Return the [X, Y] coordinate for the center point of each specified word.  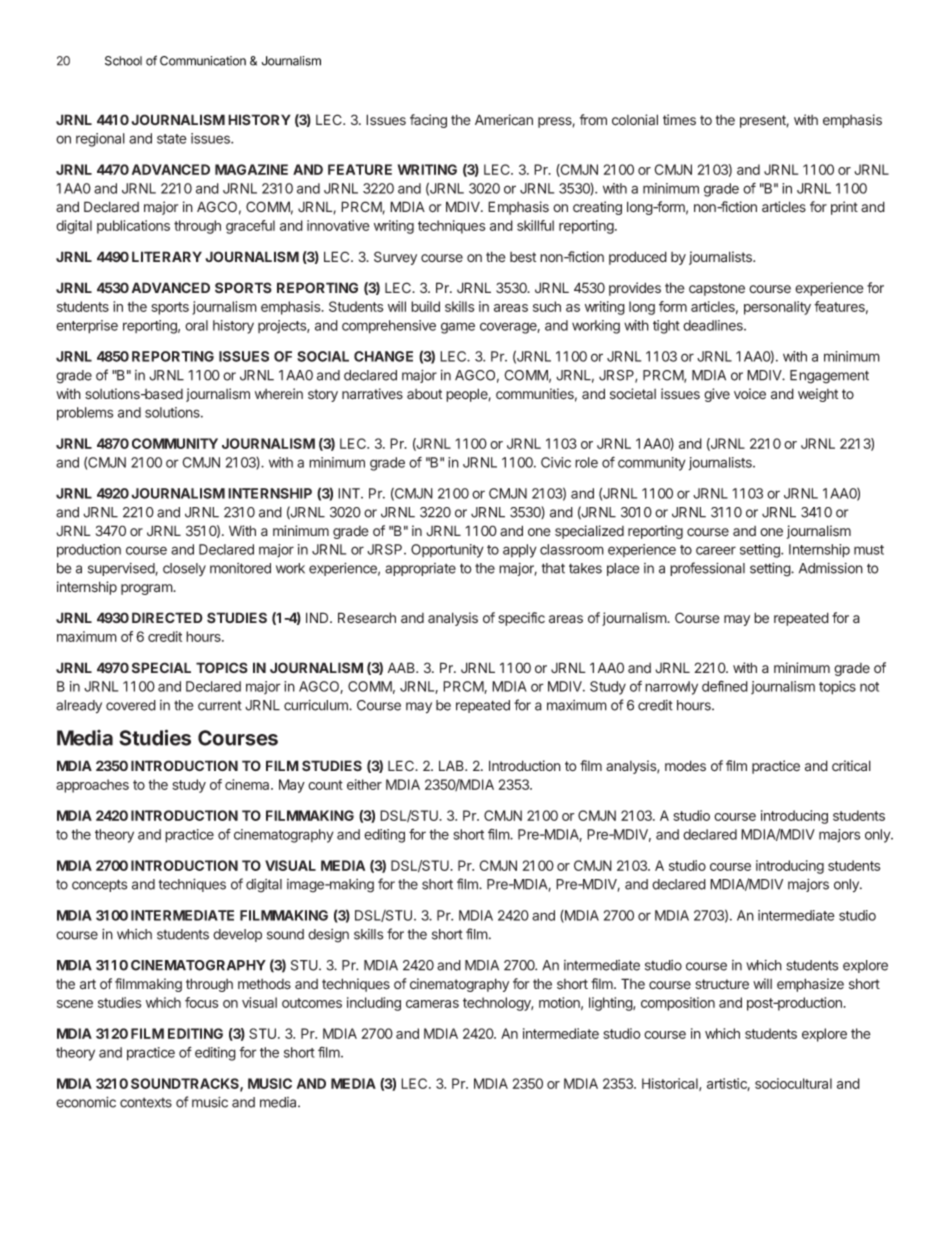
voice [750, 393]
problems [85, 414]
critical [851, 766]
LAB [452, 765]
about [424, 394]
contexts [146, 1103]
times [679, 119]
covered [131, 705]
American [504, 119]
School [123, 61]
